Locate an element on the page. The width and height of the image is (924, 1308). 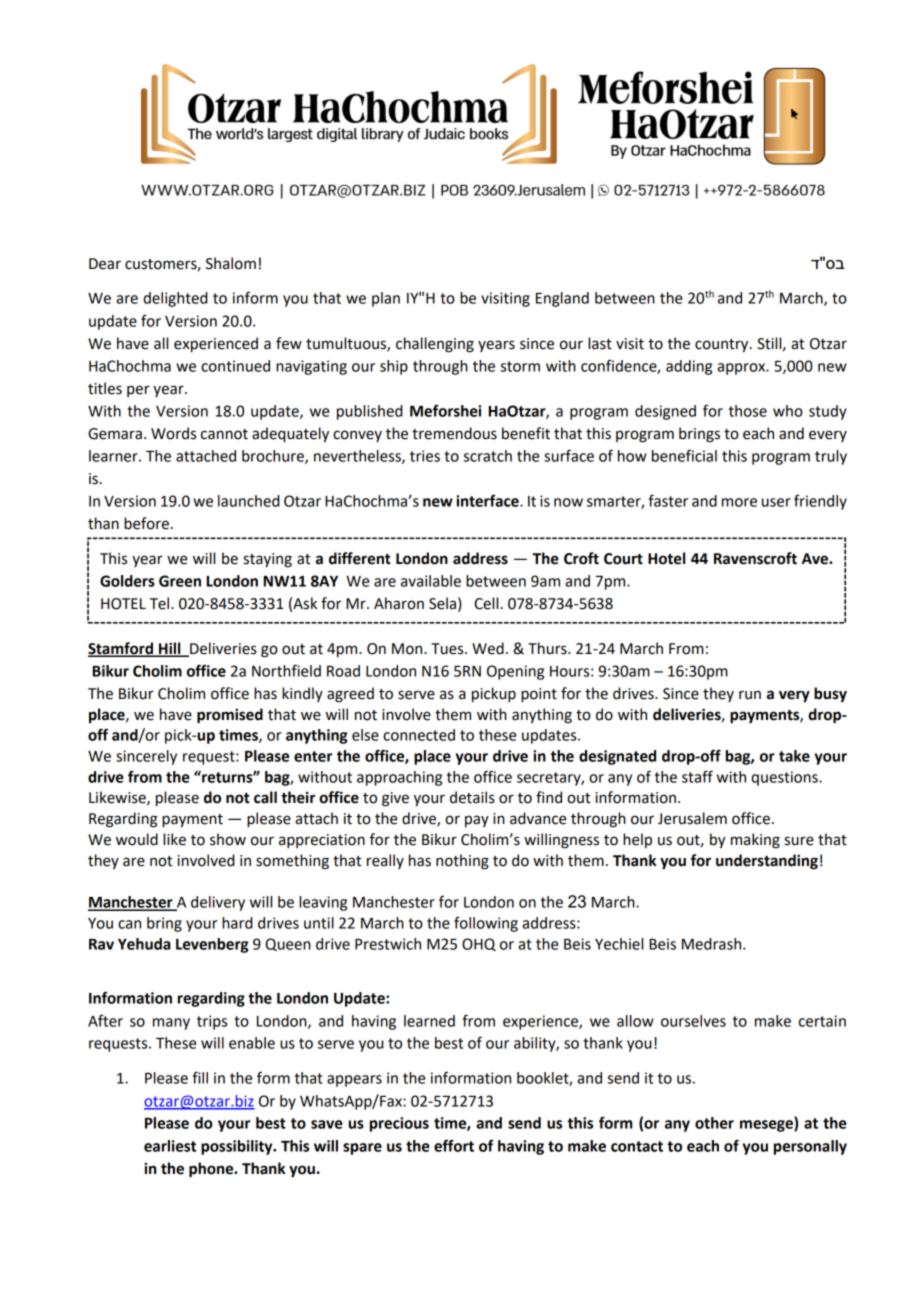
connected is located at coordinates (419, 735).
